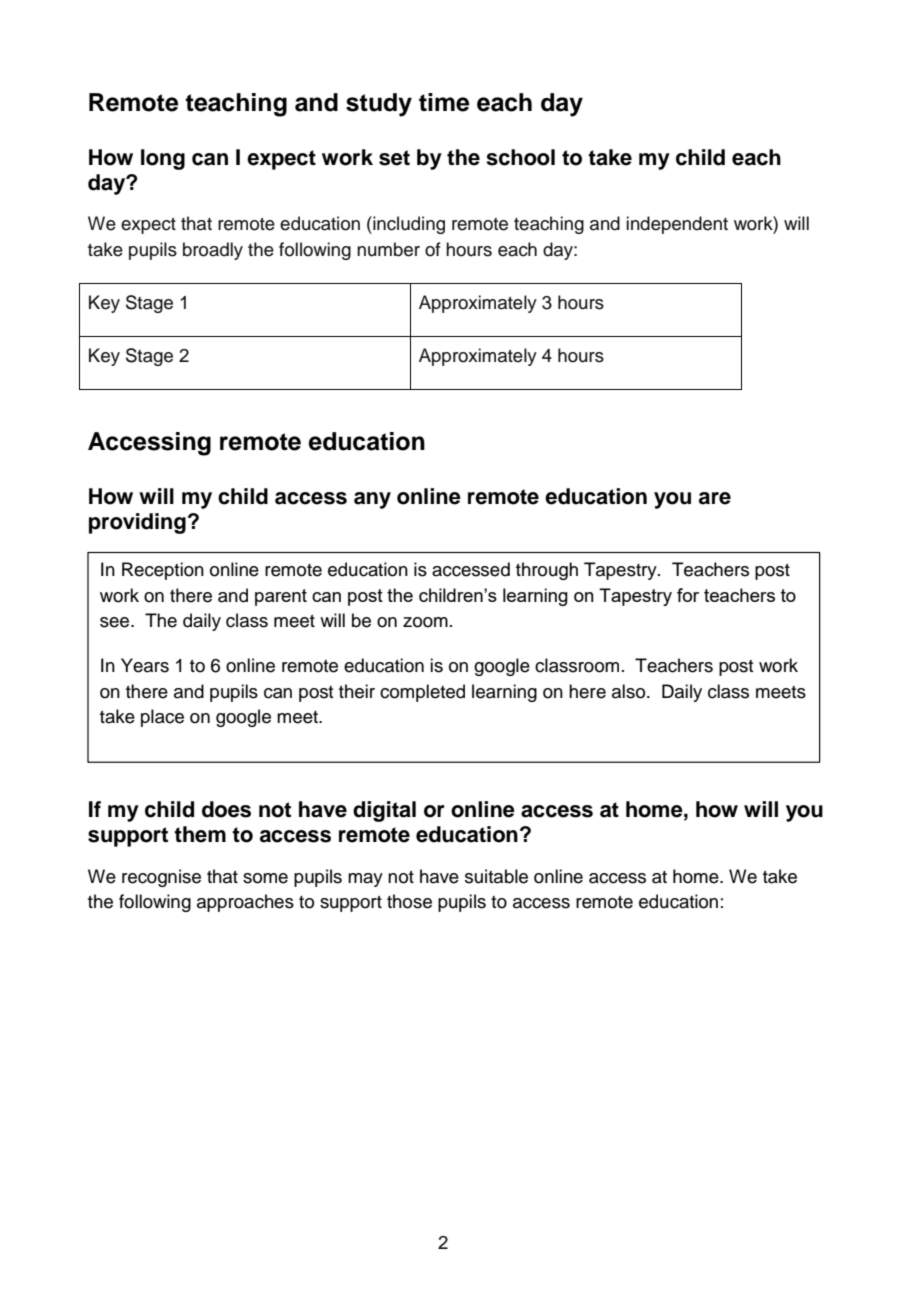  I want to click on recognise, so click(161, 878).
